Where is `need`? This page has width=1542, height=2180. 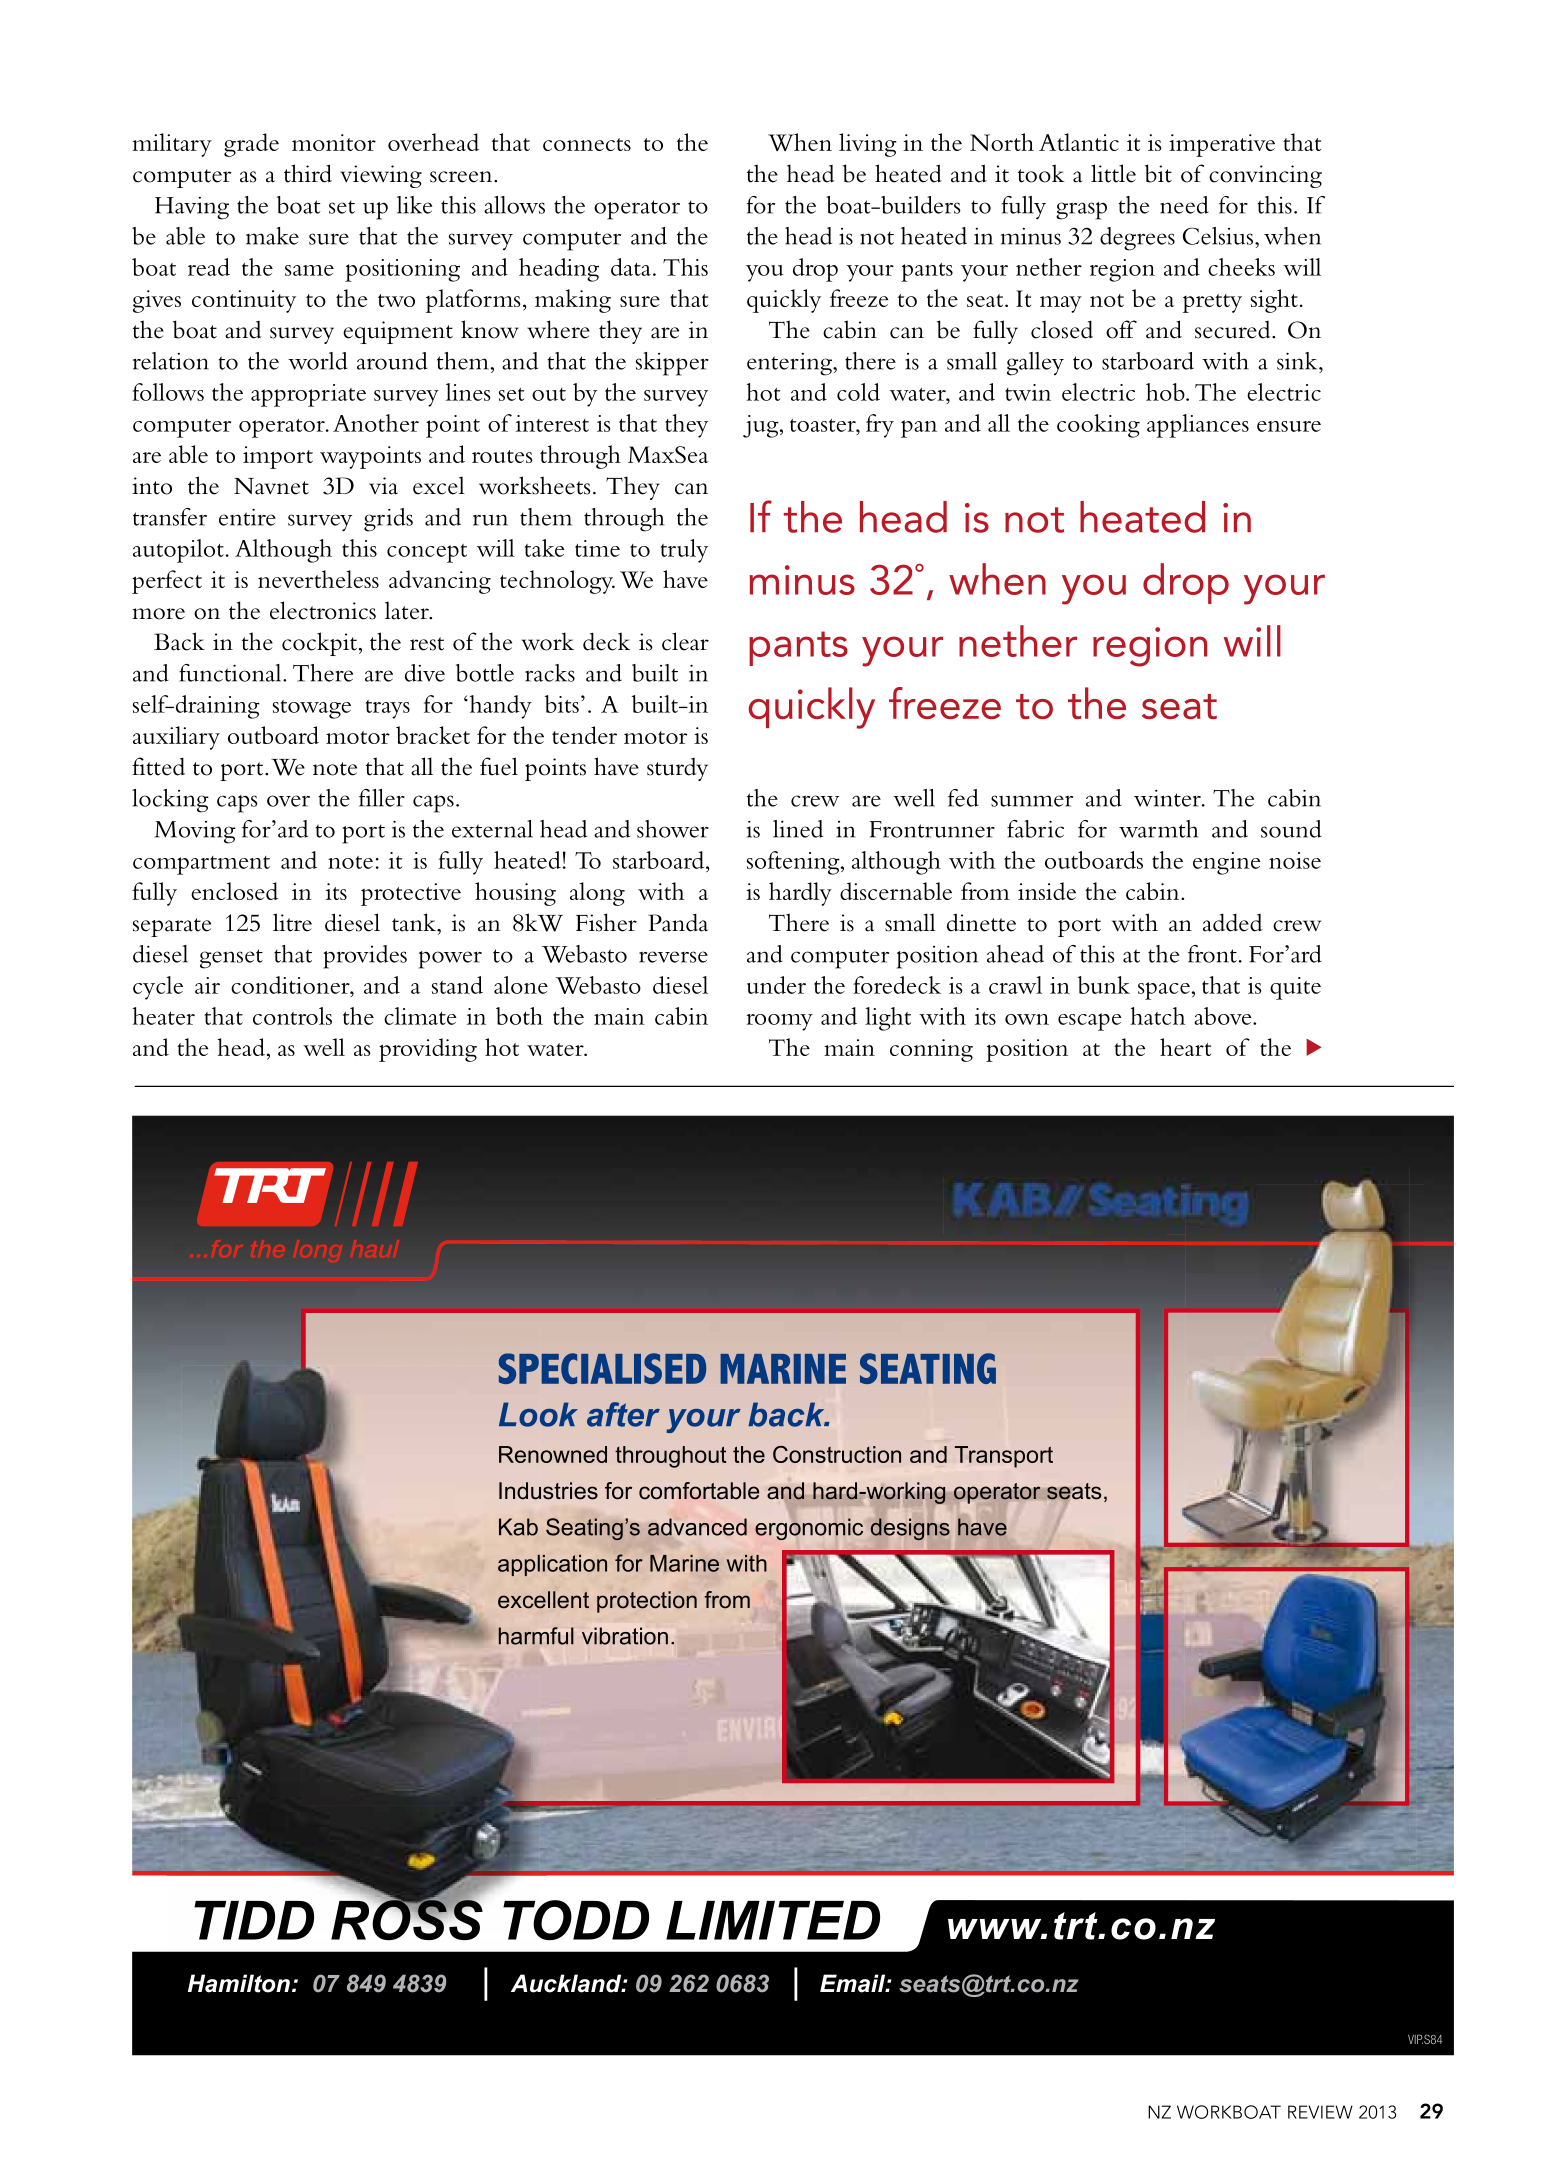
need is located at coordinates (1184, 205).
